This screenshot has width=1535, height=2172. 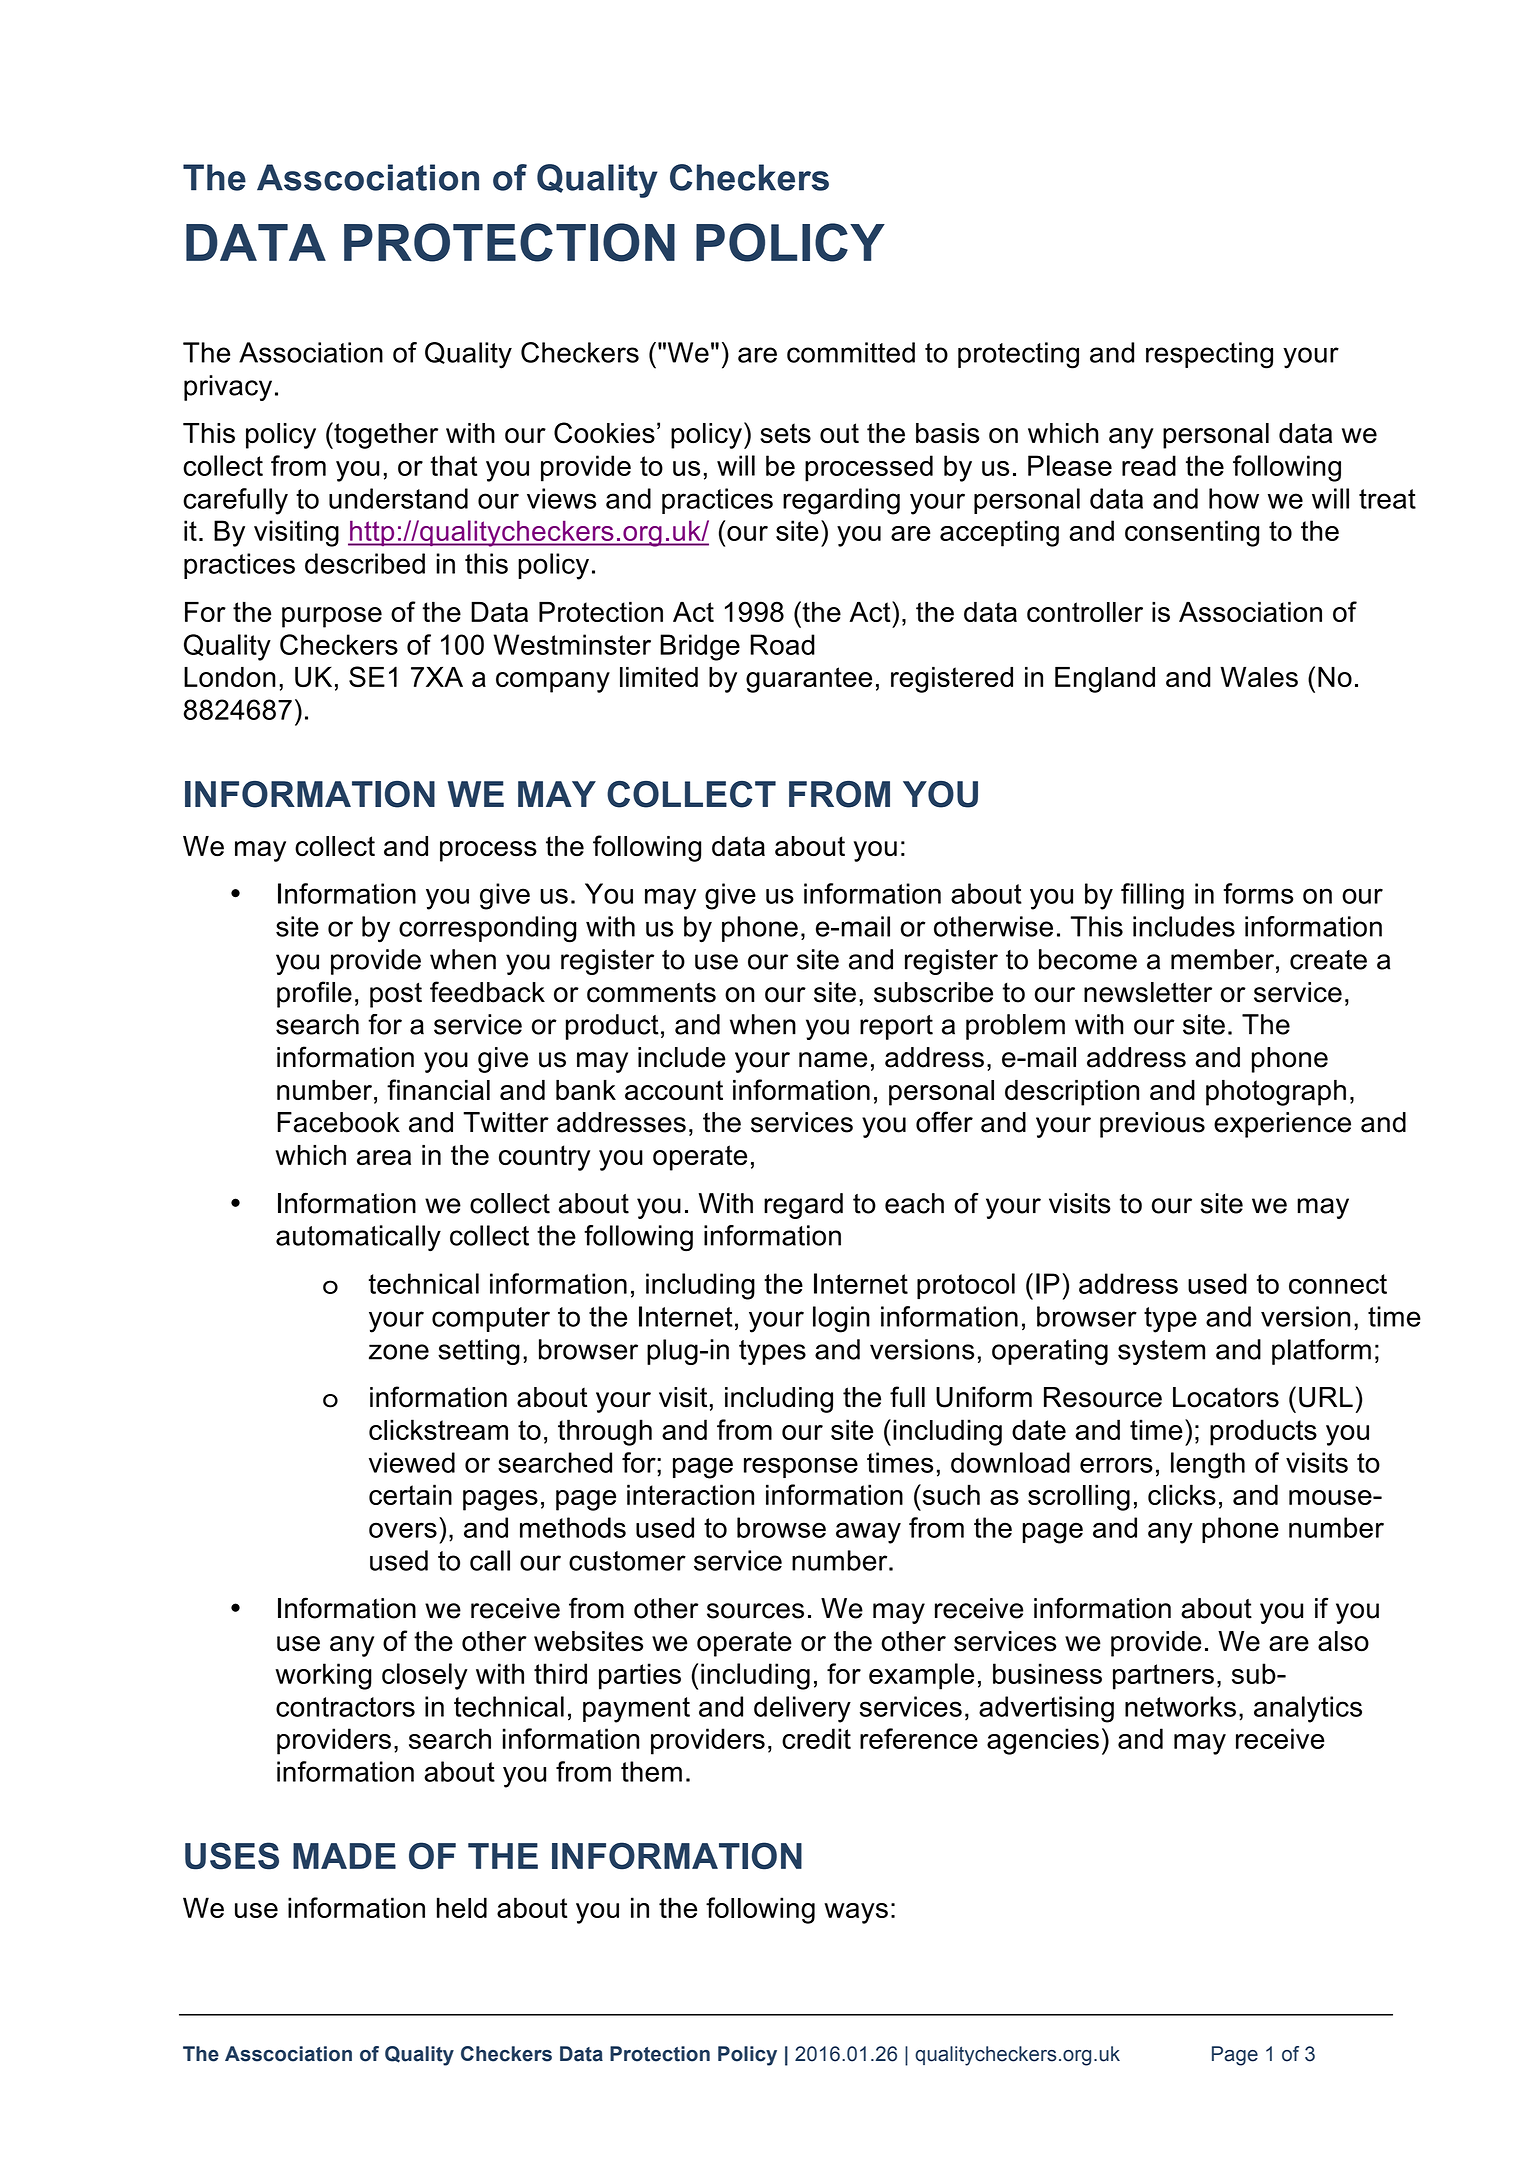 What do you see at coordinates (933, 992) in the screenshot?
I see `subscribe` at bounding box center [933, 992].
